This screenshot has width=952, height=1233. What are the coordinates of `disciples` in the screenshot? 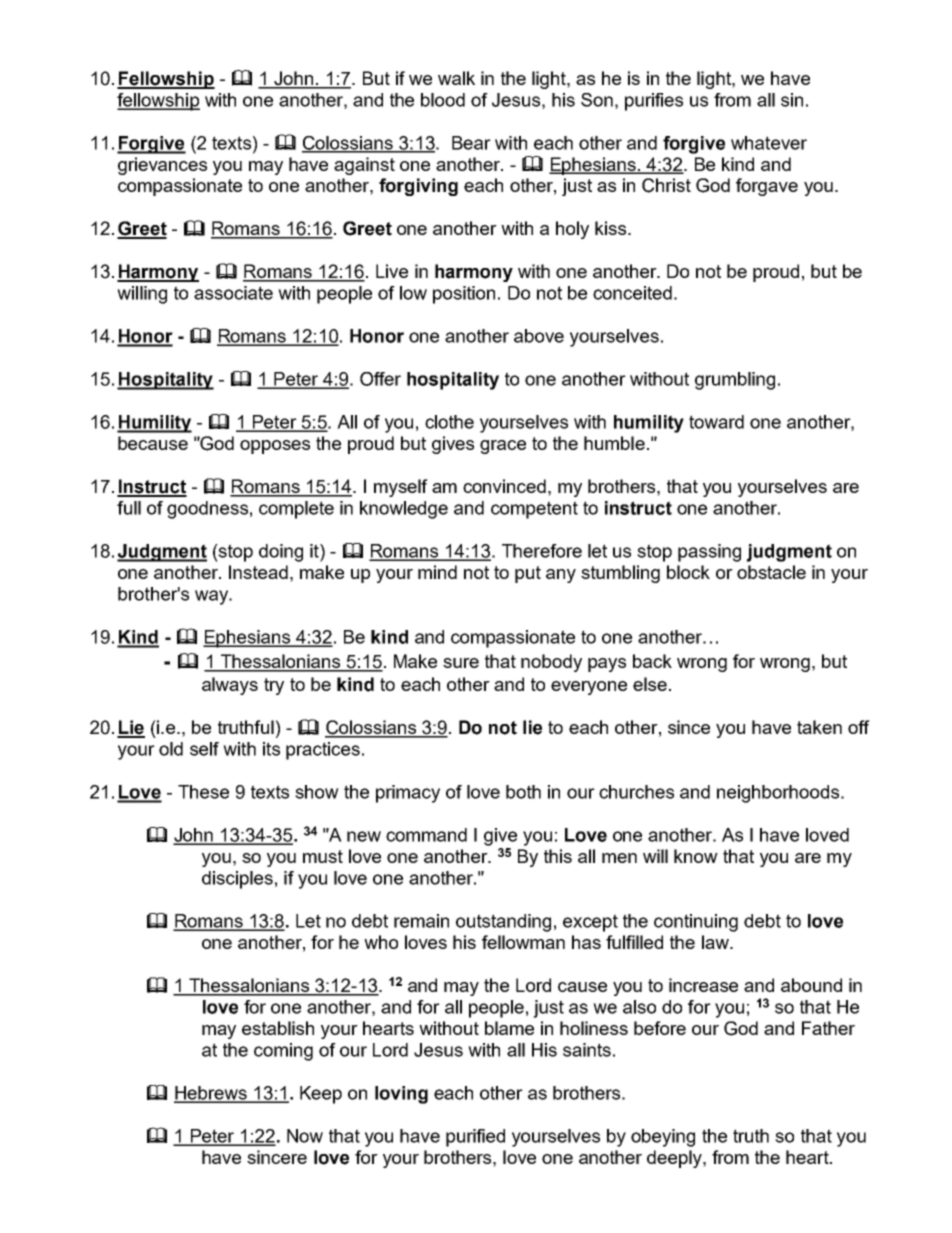 It's located at (237, 880).
